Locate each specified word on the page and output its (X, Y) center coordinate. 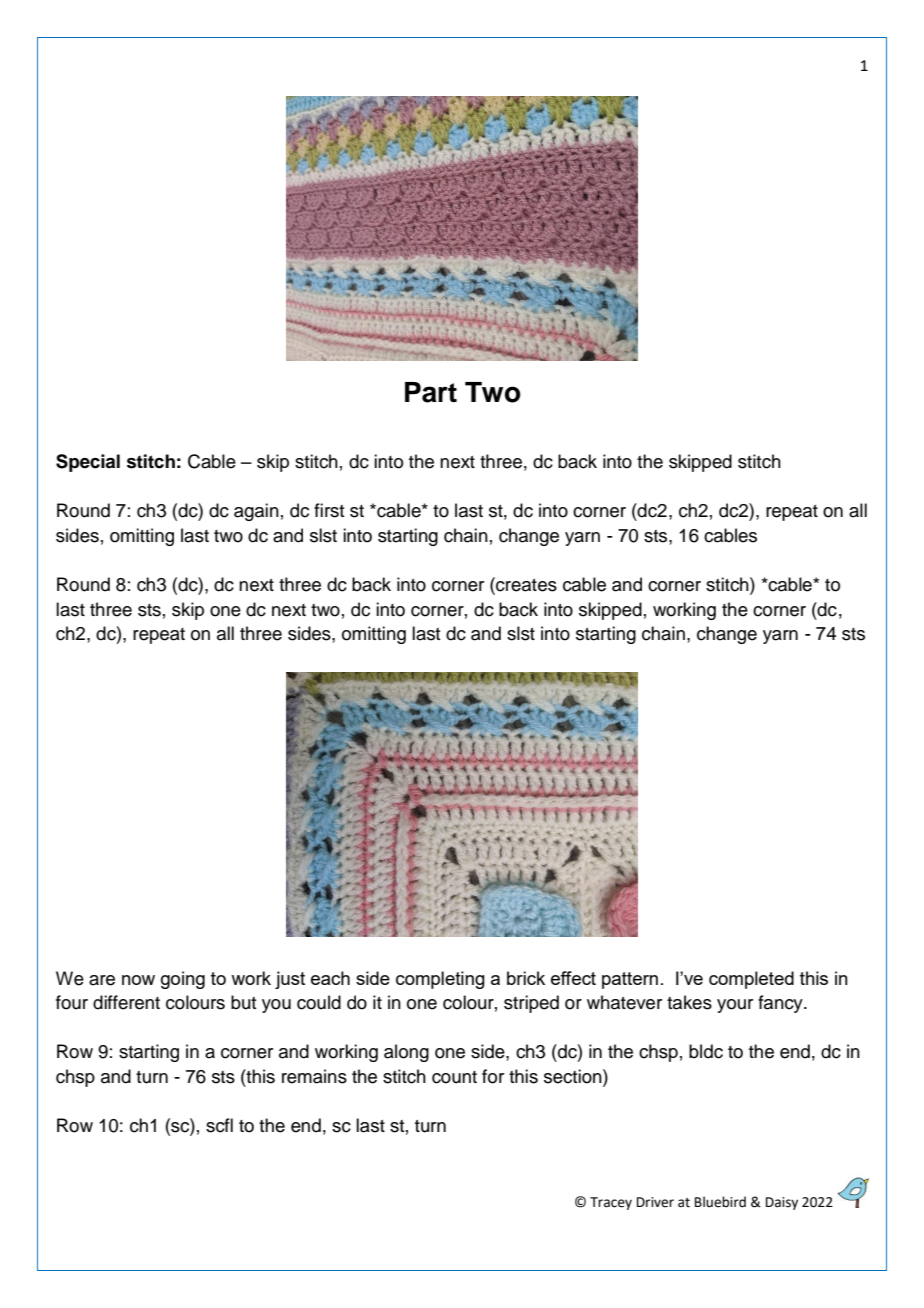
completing (440, 980)
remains (314, 1076)
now (138, 980)
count (454, 1077)
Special (88, 463)
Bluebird (720, 1202)
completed (751, 980)
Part (431, 392)
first (329, 510)
